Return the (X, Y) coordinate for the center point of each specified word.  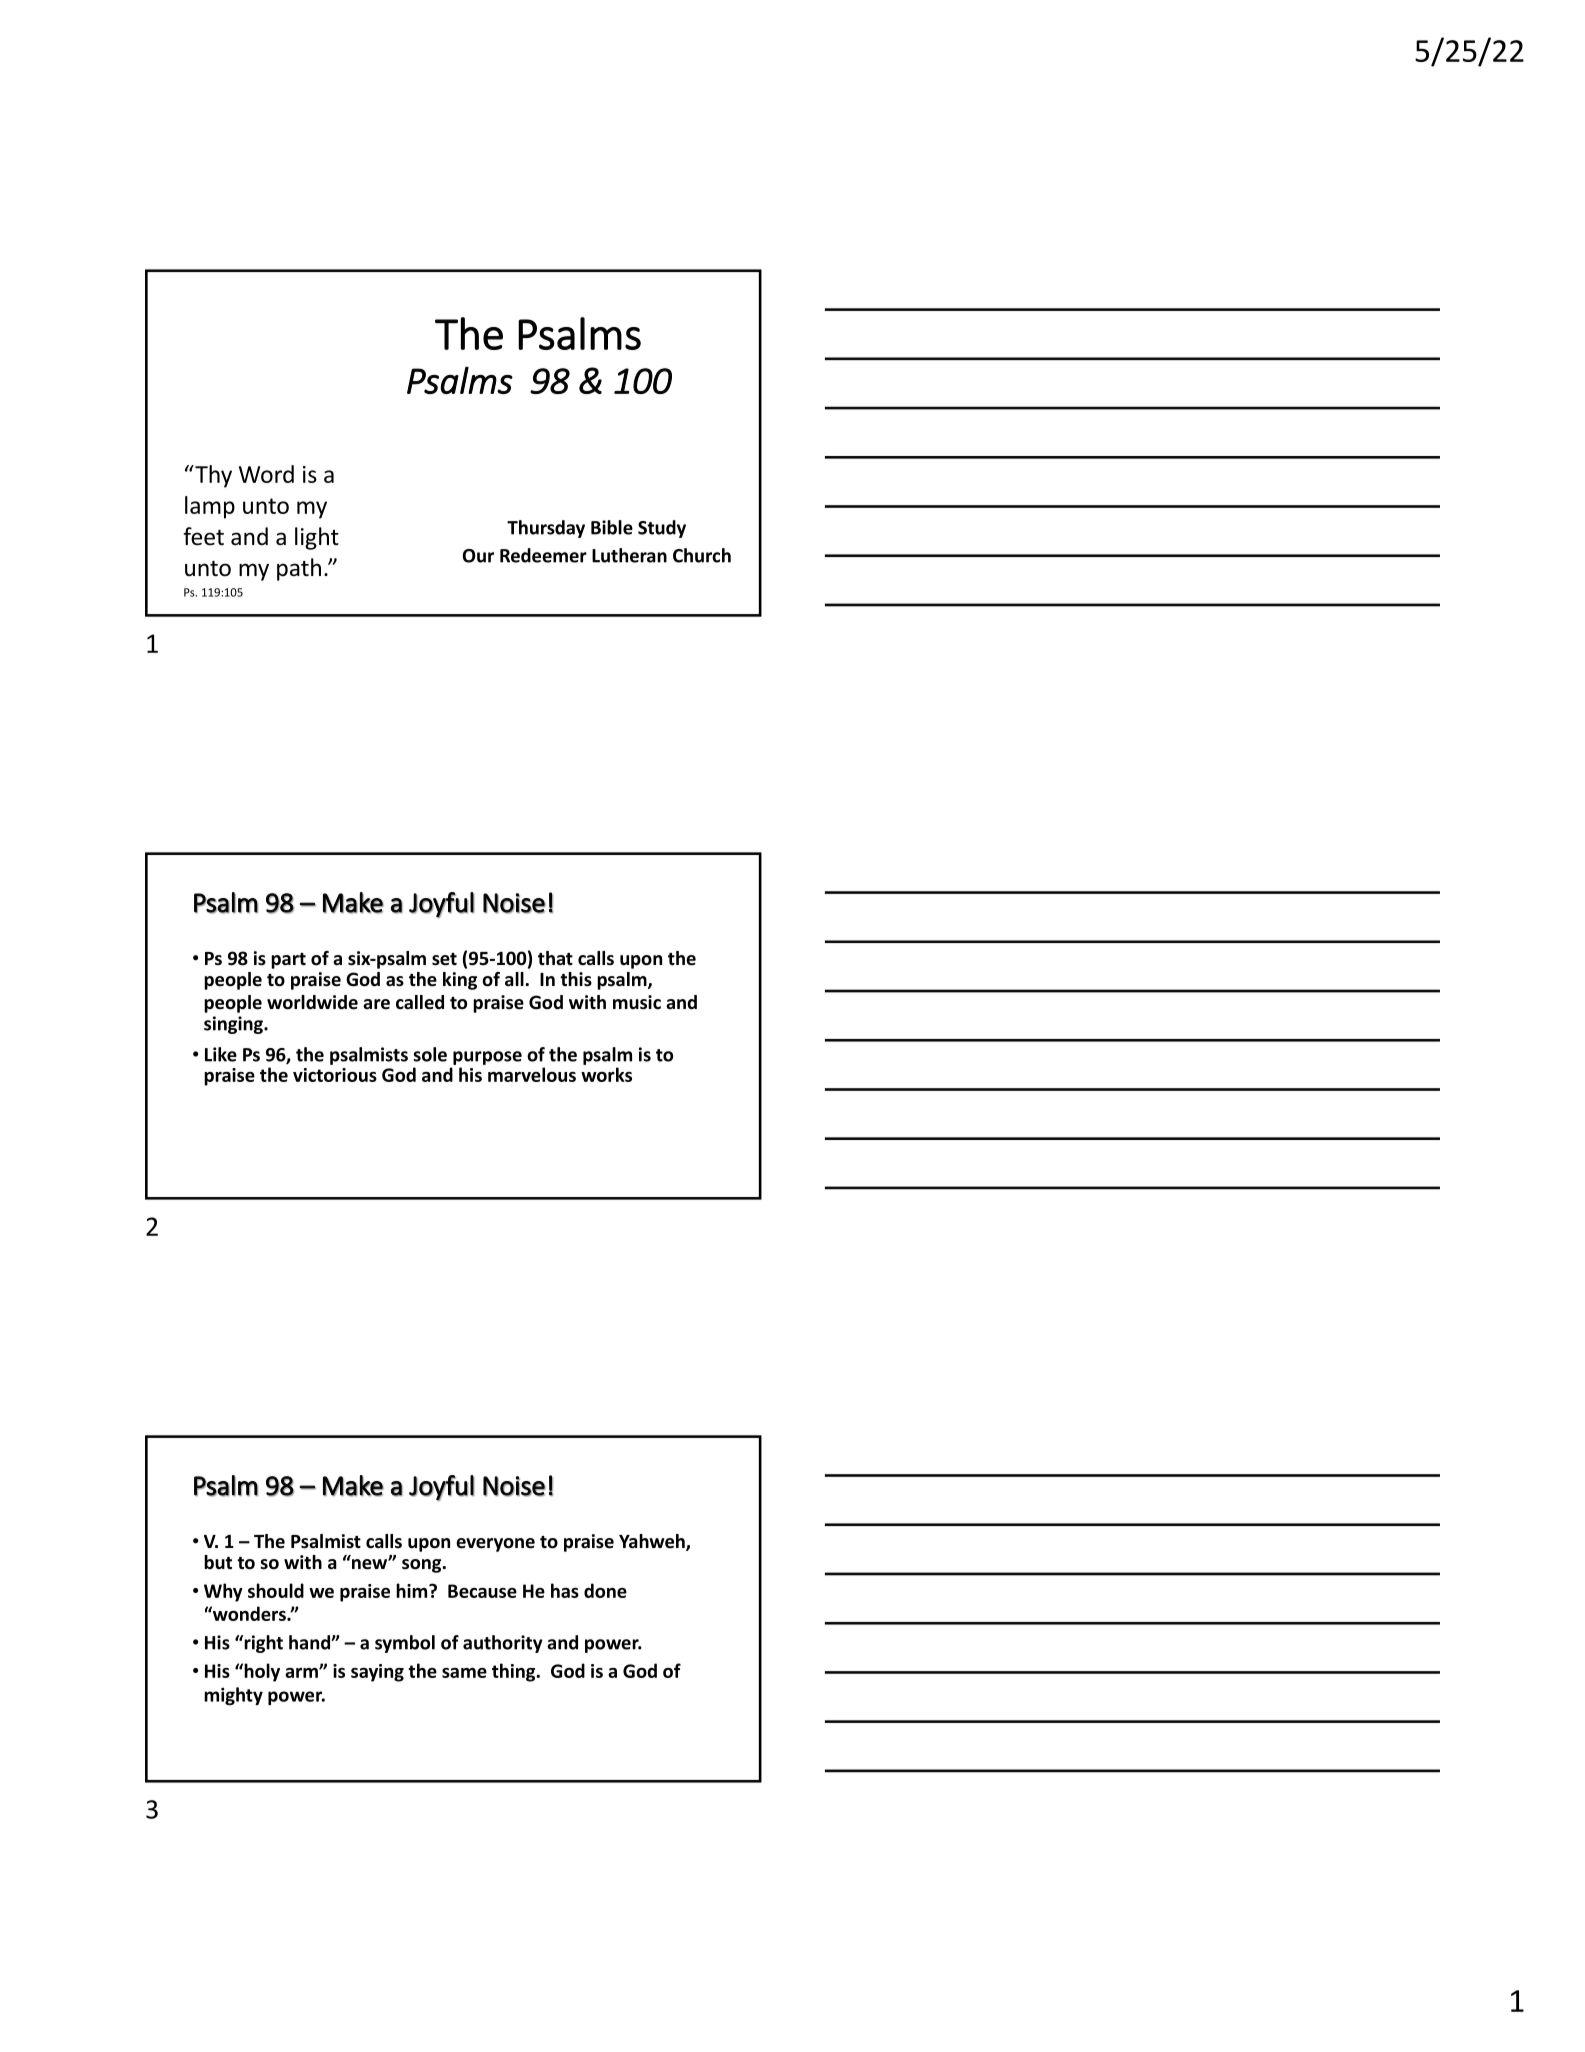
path (299, 569)
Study (662, 529)
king (460, 981)
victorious (335, 1075)
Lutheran (629, 555)
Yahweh (653, 1542)
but (218, 1562)
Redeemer (543, 555)
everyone (495, 1545)
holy (261, 1672)
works (606, 1074)
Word (266, 474)
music (637, 1002)
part (288, 961)
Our (478, 556)
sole (430, 1054)
